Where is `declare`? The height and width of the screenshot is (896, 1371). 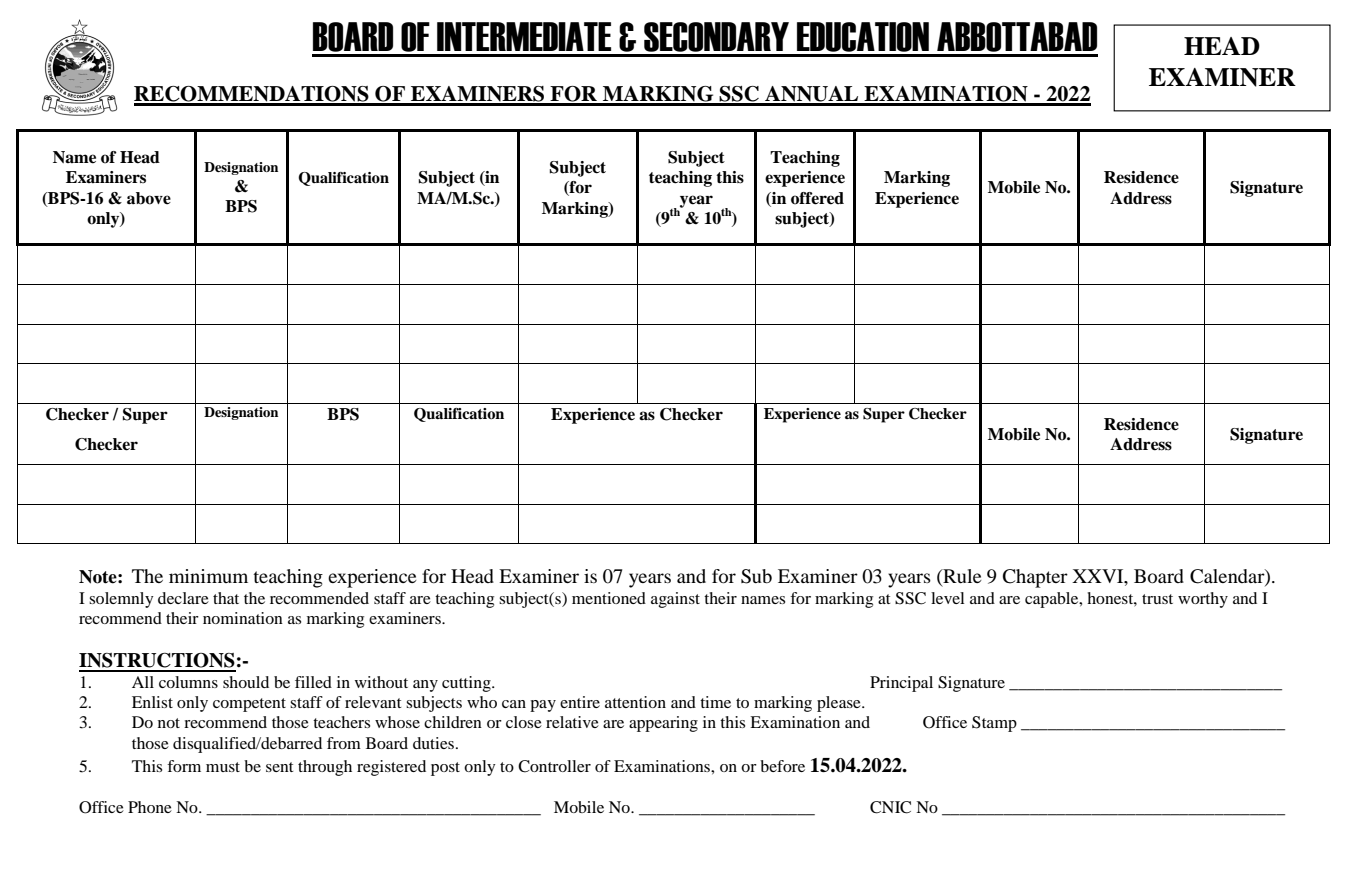
declare is located at coordinates (183, 598).
